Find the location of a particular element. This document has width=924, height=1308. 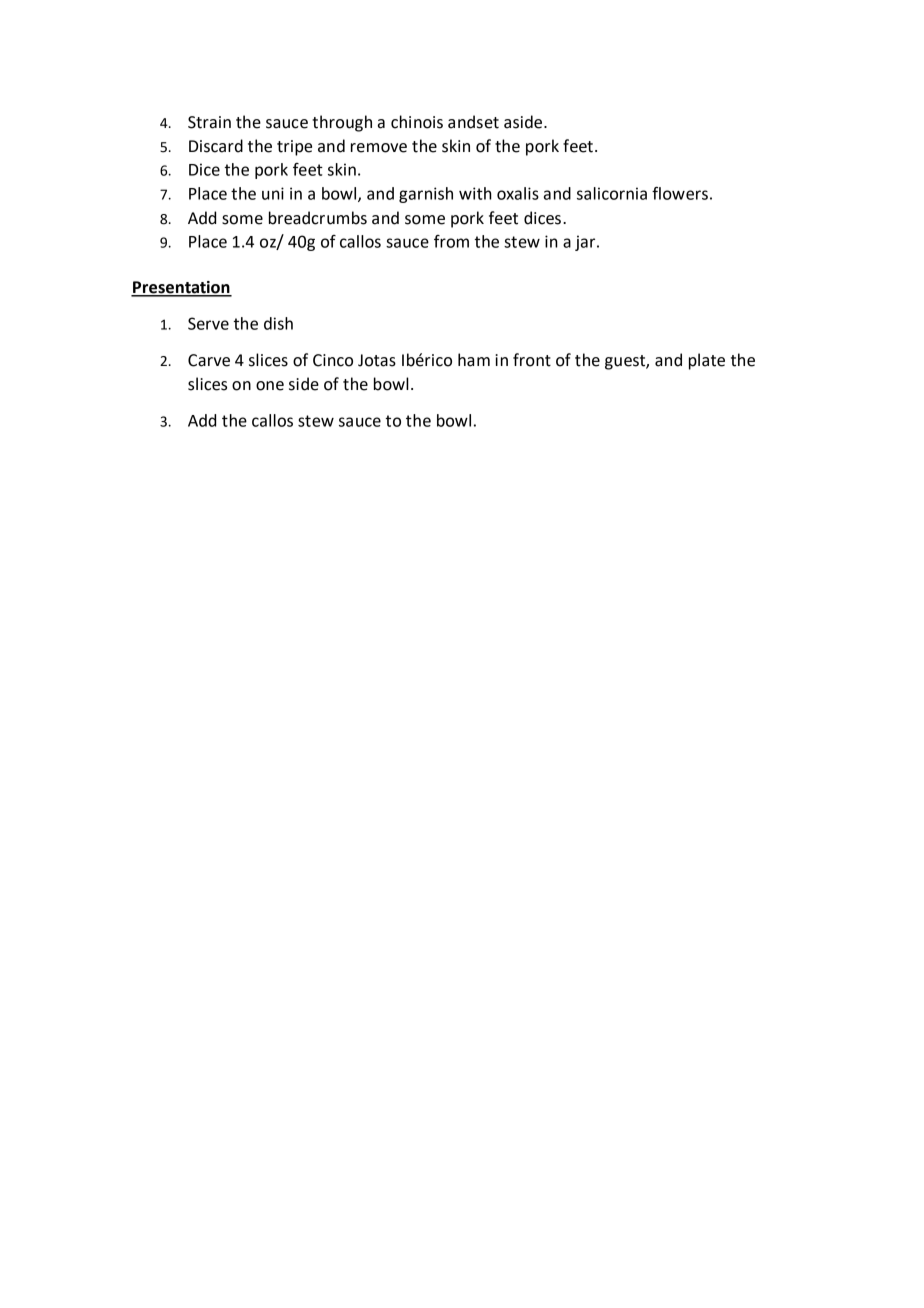

remove is located at coordinates (379, 148).
